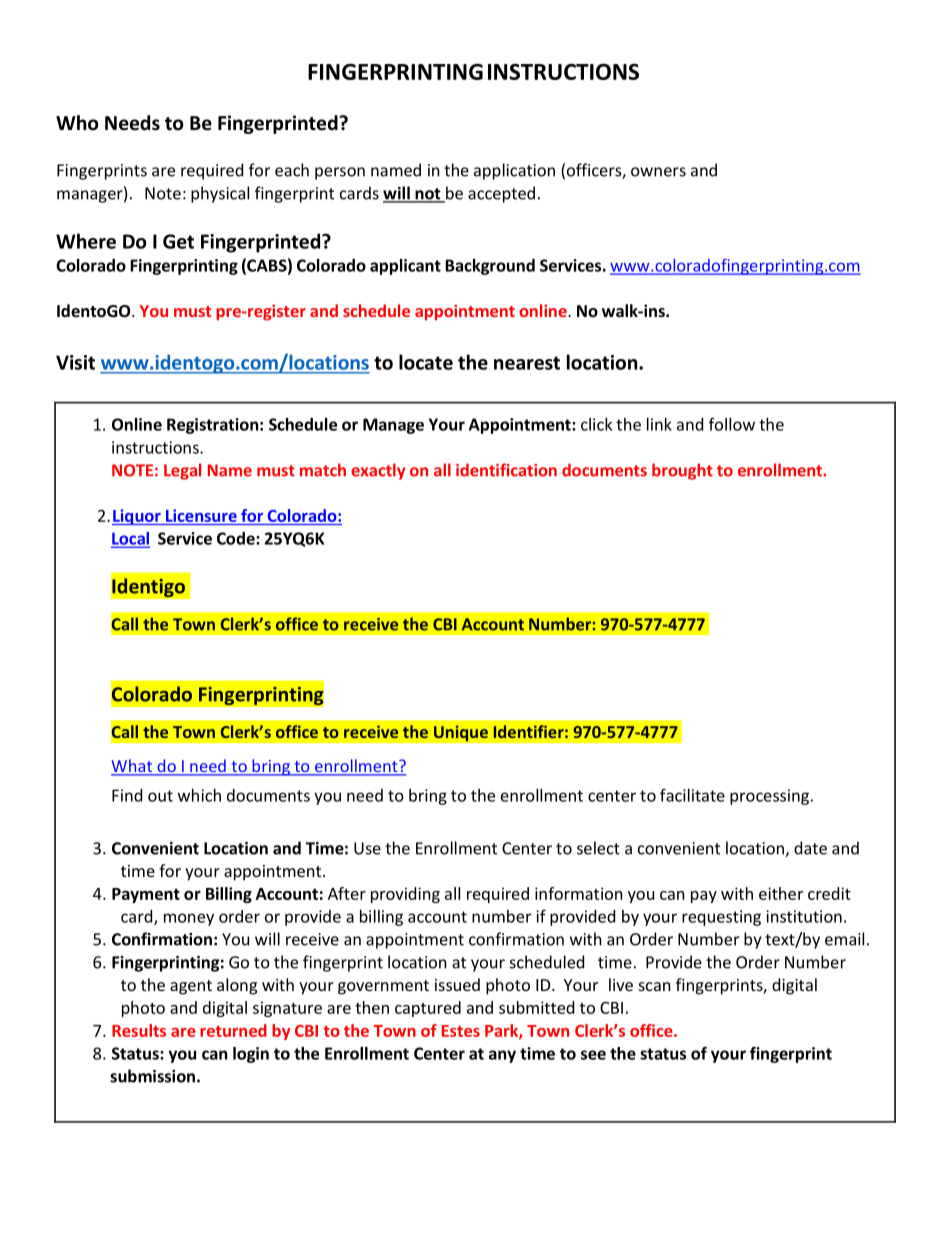 The image size is (952, 1233). What do you see at coordinates (220, 194) in the screenshot?
I see `physical` at bounding box center [220, 194].
